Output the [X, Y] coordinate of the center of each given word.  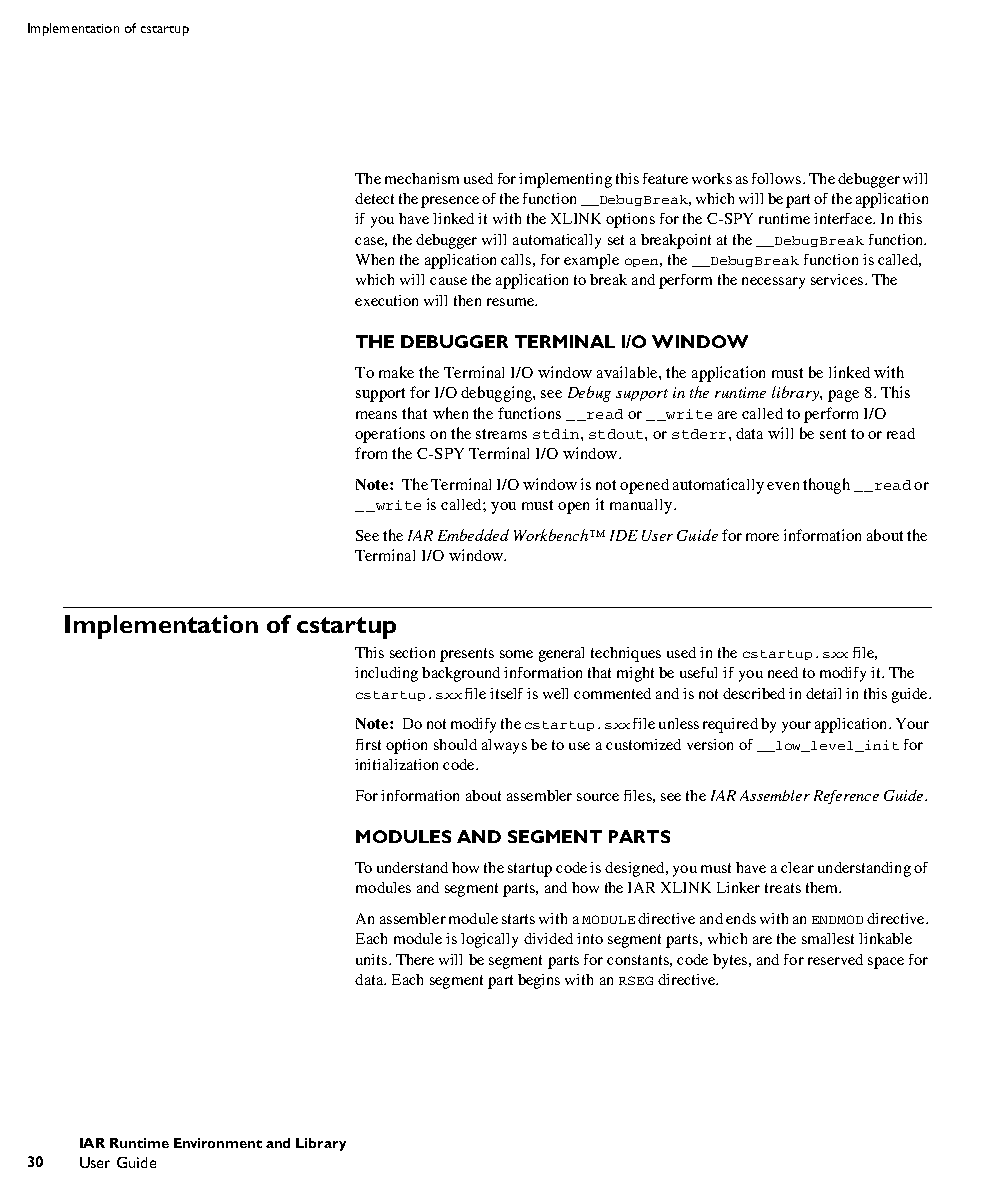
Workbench [552, 535]
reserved [835, 959]
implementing [565, 180]
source [598, 797]
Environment [218, 1143]
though [826, 486]
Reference [846, 797]
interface [844, 218]
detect [374, 198]
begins [539, 981]
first [368, 744]
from [371, 453]
